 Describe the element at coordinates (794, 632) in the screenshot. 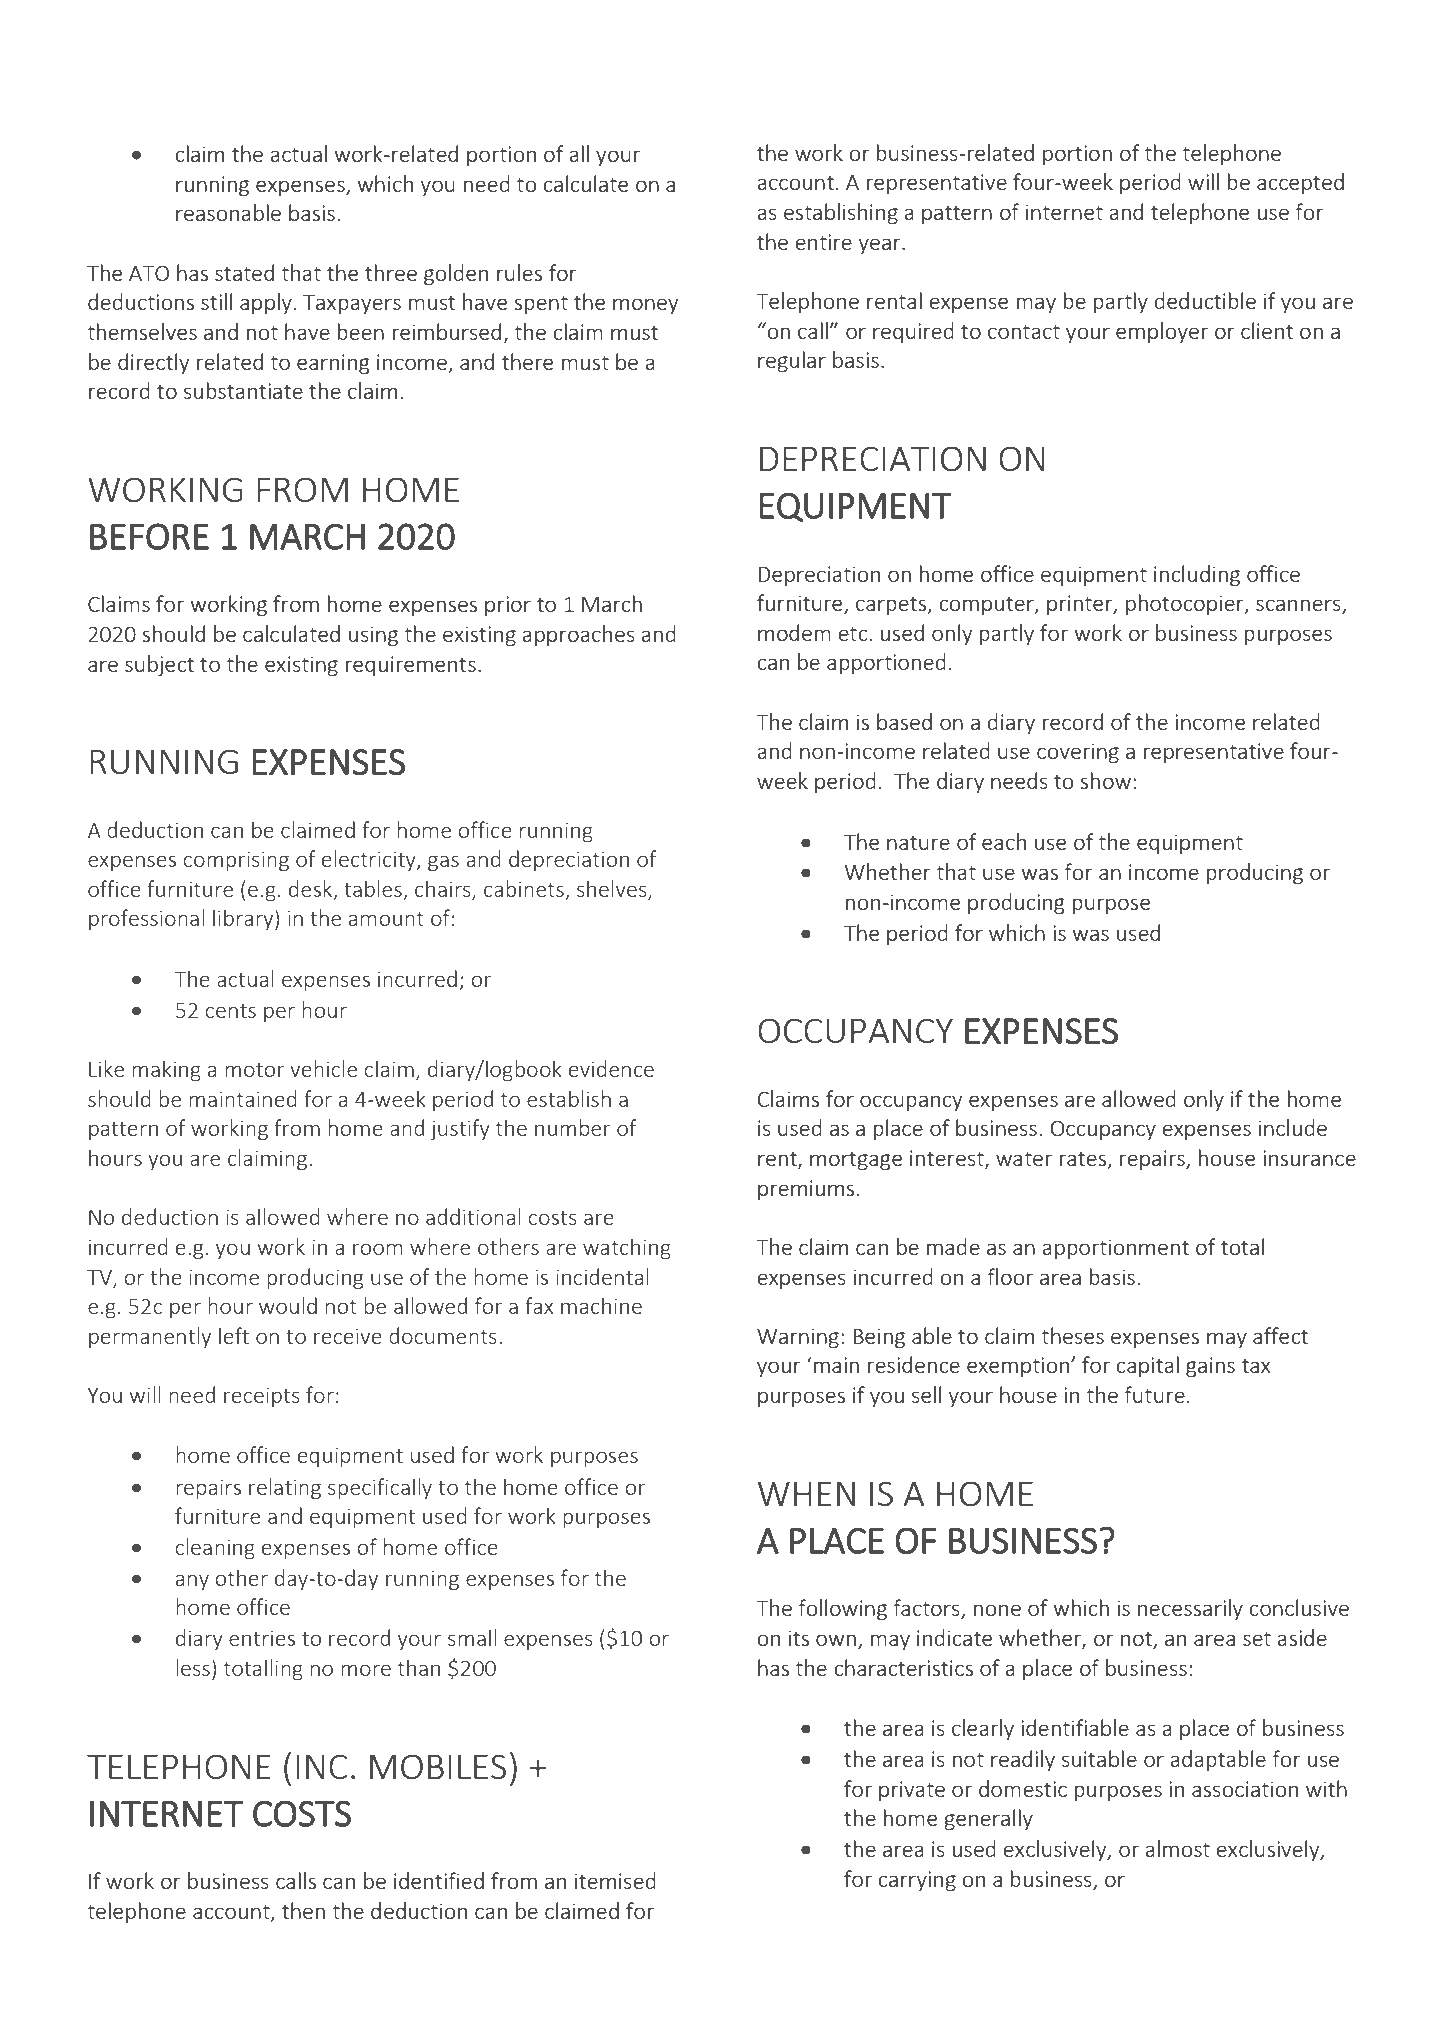

I see `modem` at that location.
